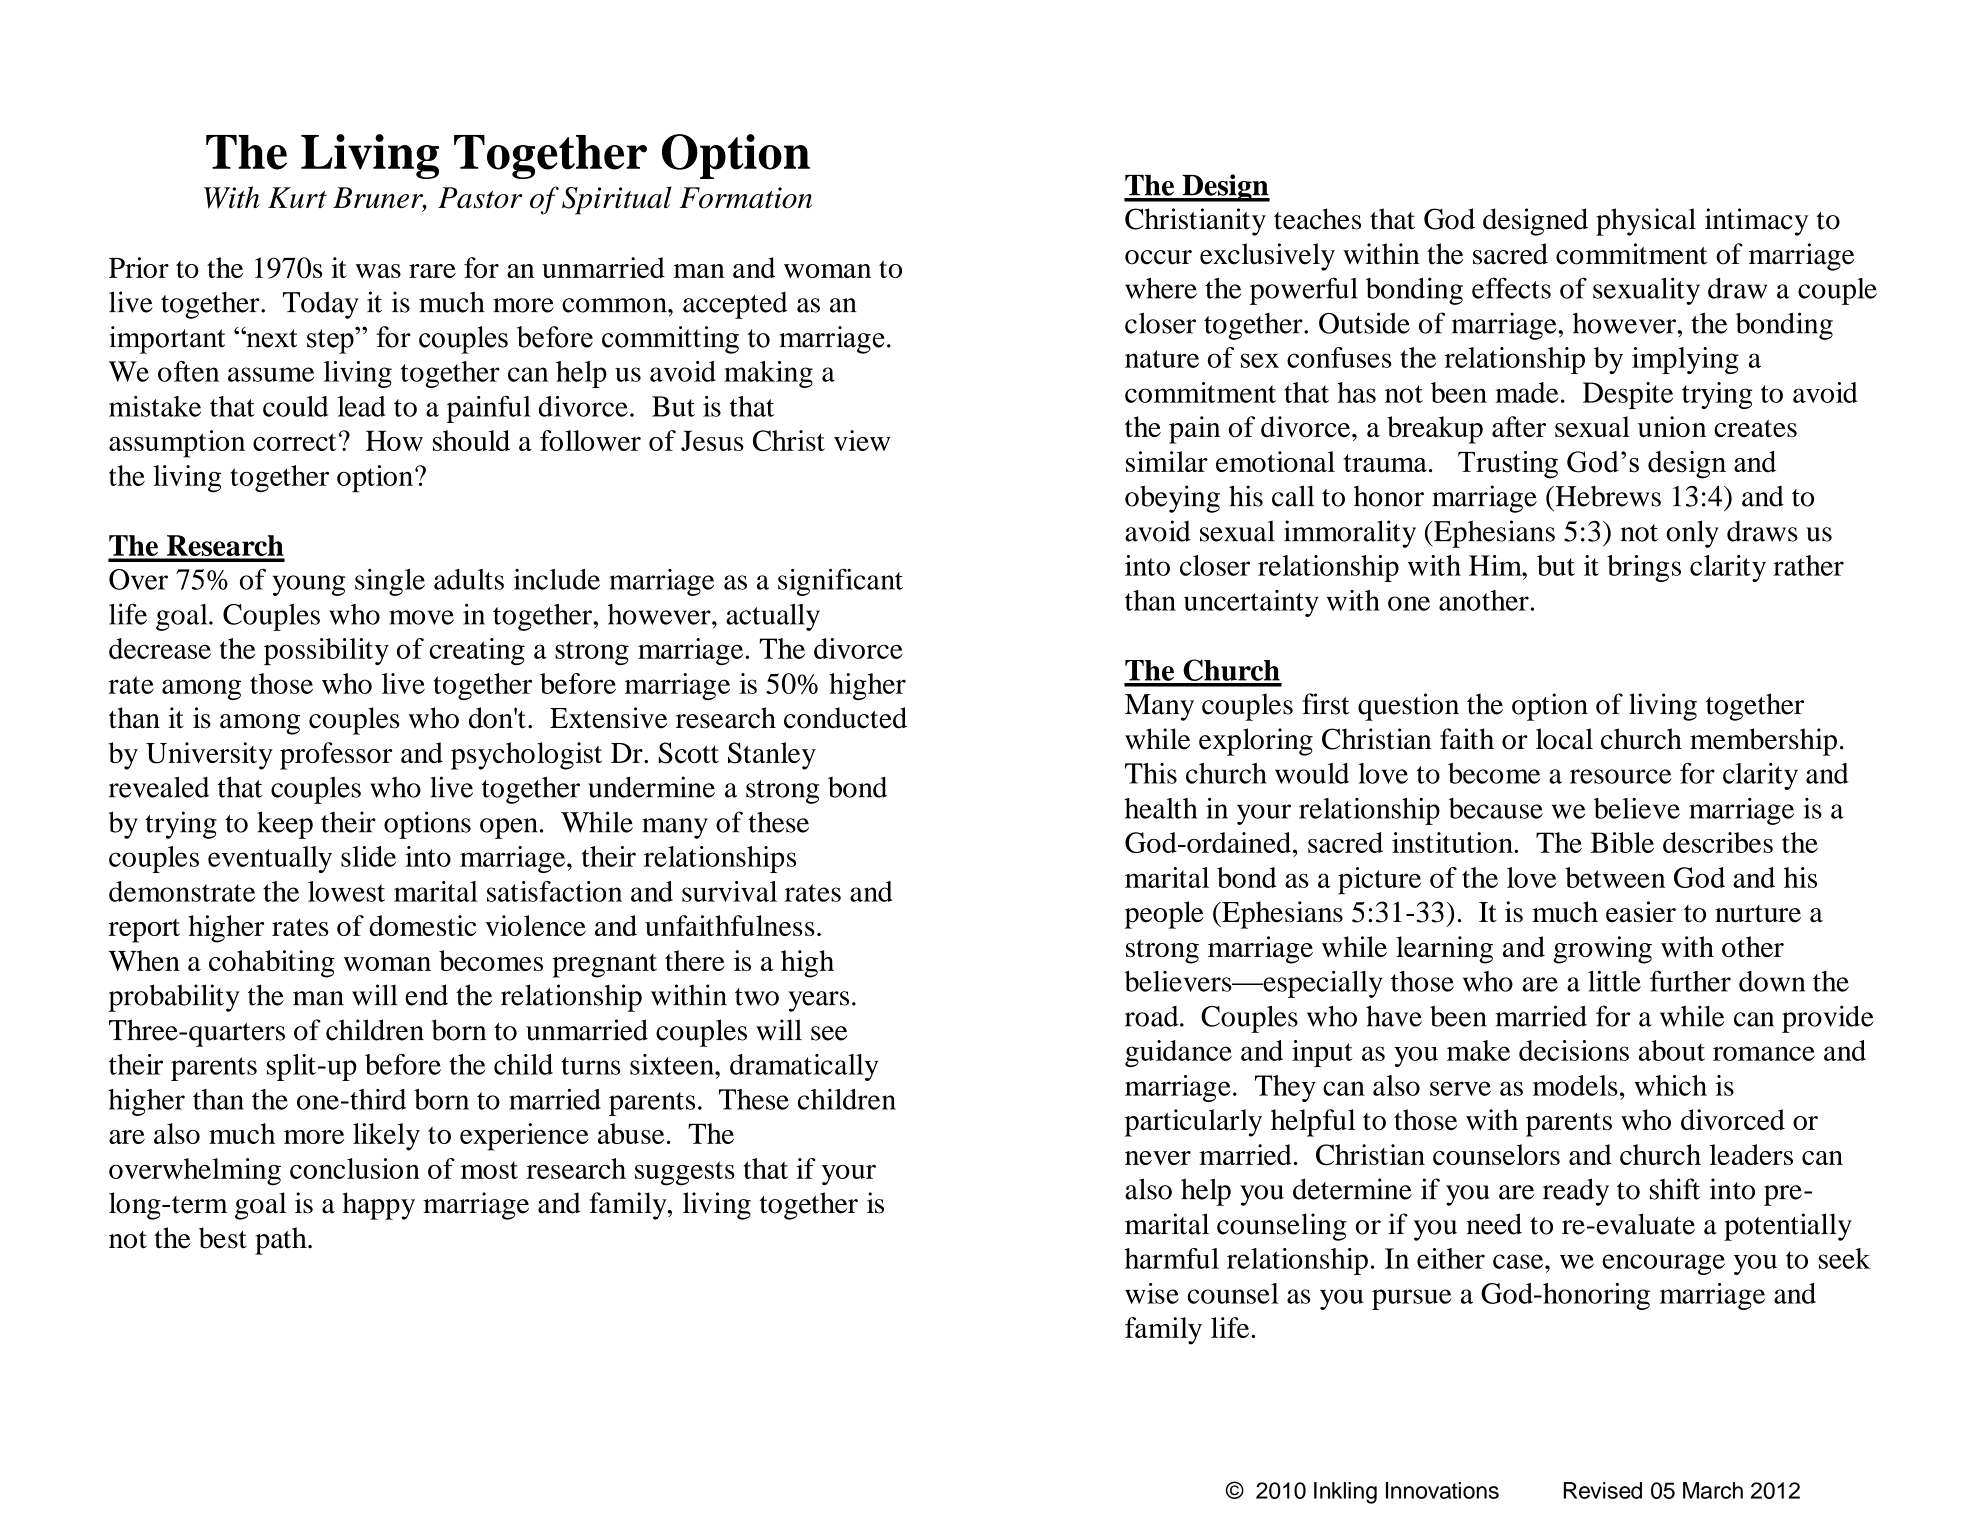  What do you see at coordinates (282, 1241) in the image?
I see `path` at bounding box center [282, 1241].
